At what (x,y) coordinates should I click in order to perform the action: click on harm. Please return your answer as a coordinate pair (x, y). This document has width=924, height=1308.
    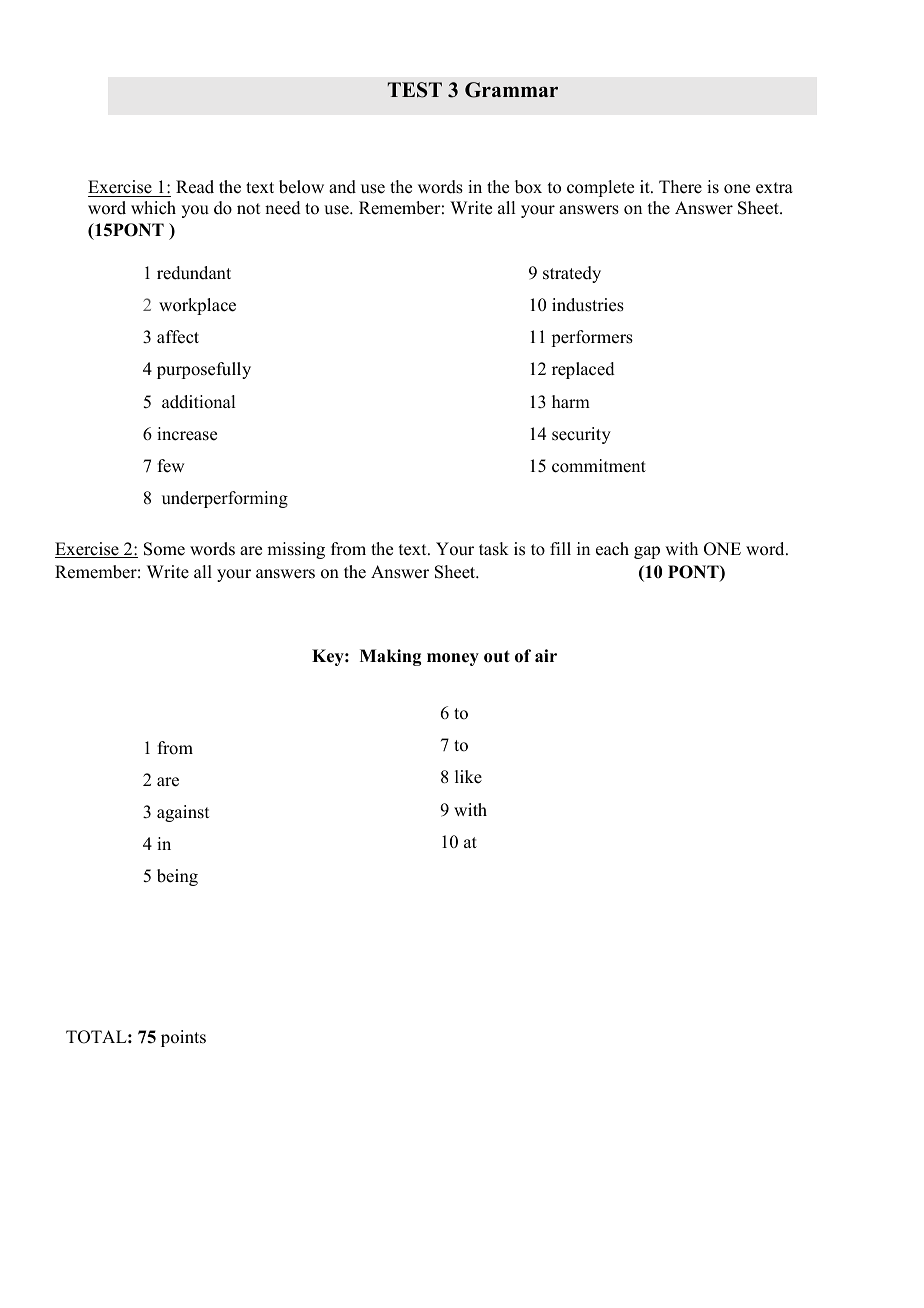
    Looking at the image, I should click on (571, 401).
